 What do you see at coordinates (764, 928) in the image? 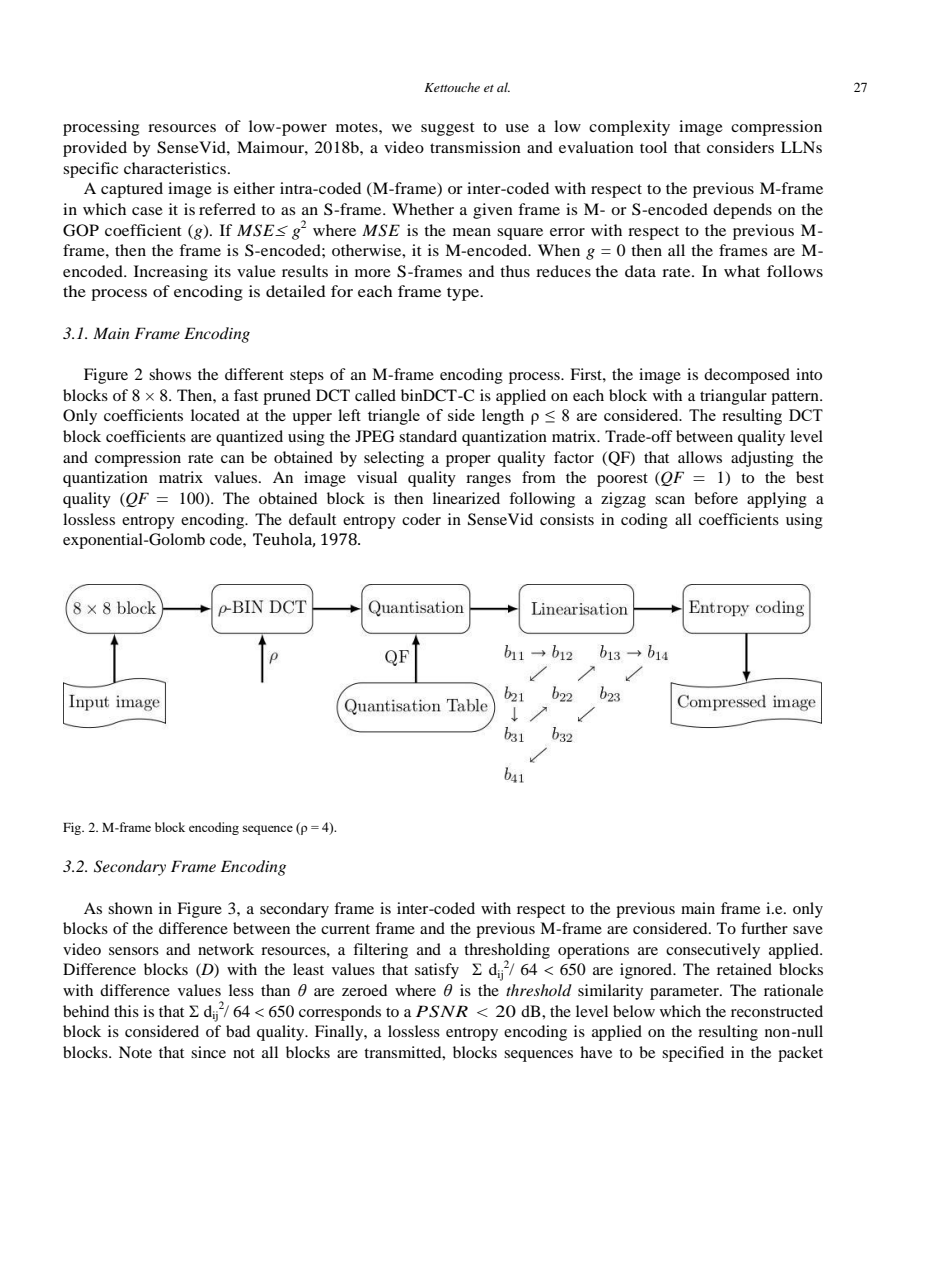
I see `further` at bounding box center [764, 928].
